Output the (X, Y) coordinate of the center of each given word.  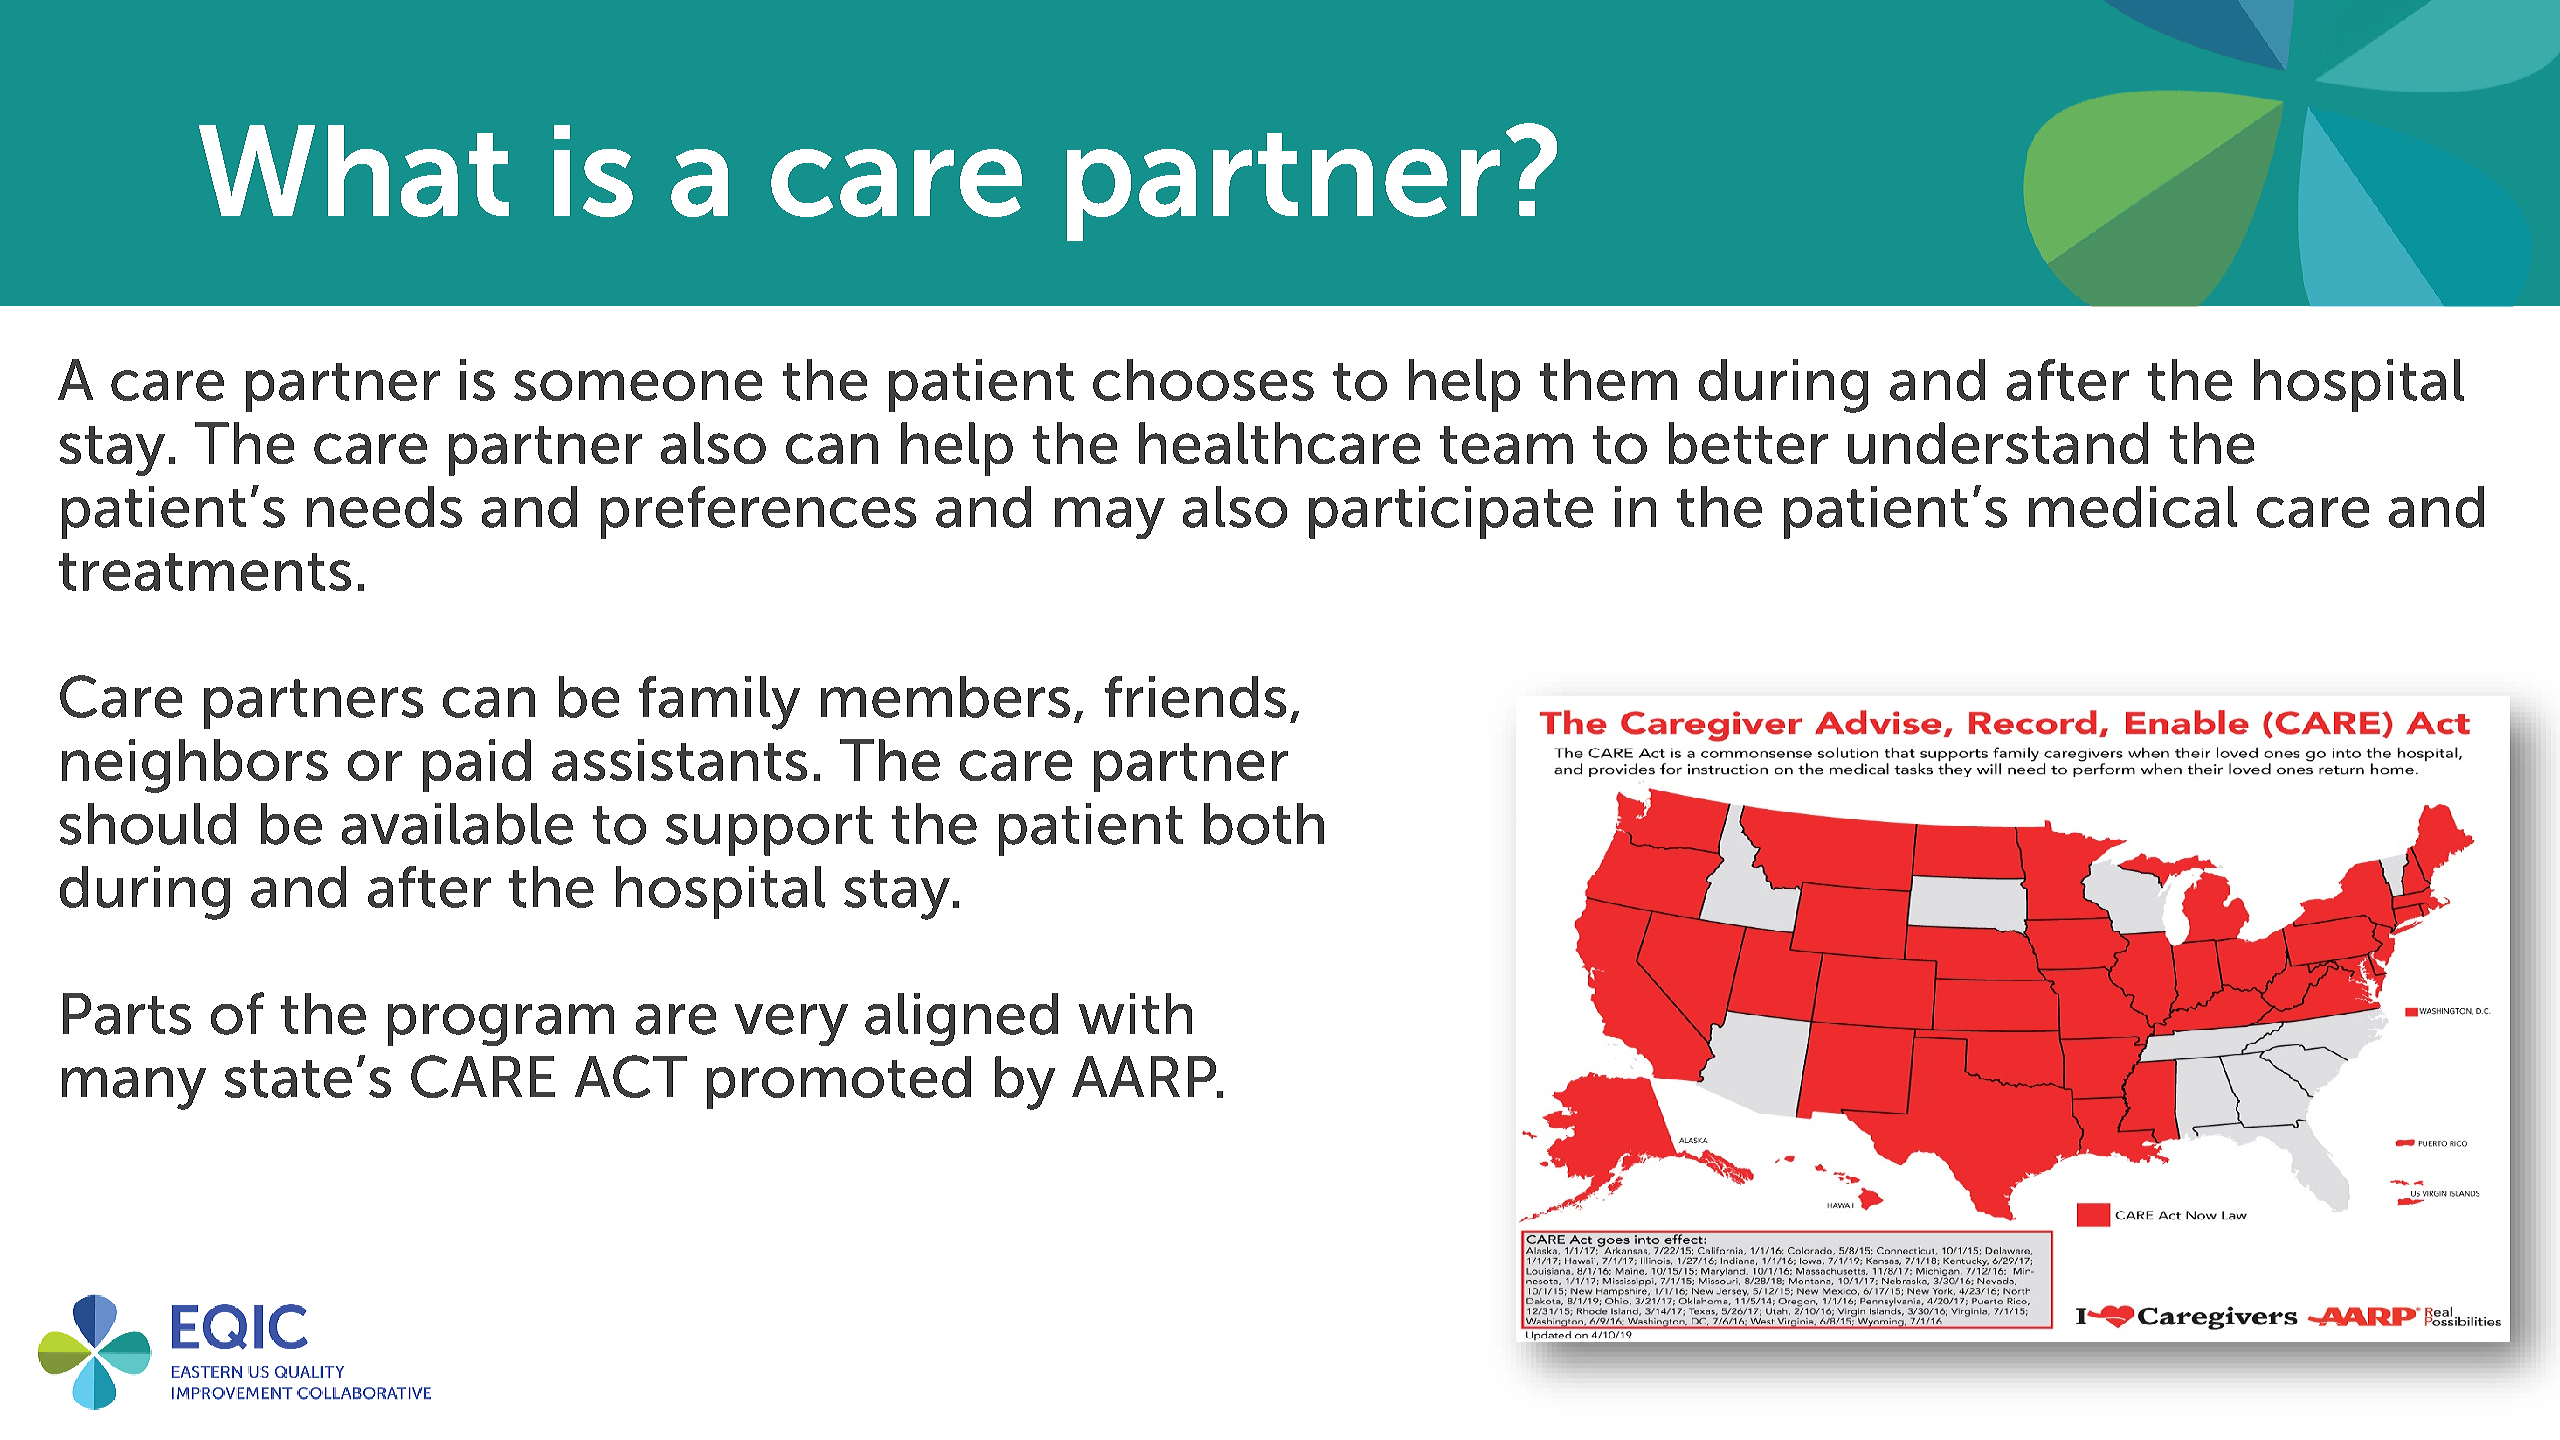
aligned (961, 1019)
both (1264, 824)
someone (638, 385)
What (354, 171)
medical (2133, 507)
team (1506, 445)
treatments (205, 572)
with (1135, 1013)
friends (1195, 697)
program (501, 1025)
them (1608, 380)
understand (1998, 443)
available (457, 824)
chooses (1203, 380)
